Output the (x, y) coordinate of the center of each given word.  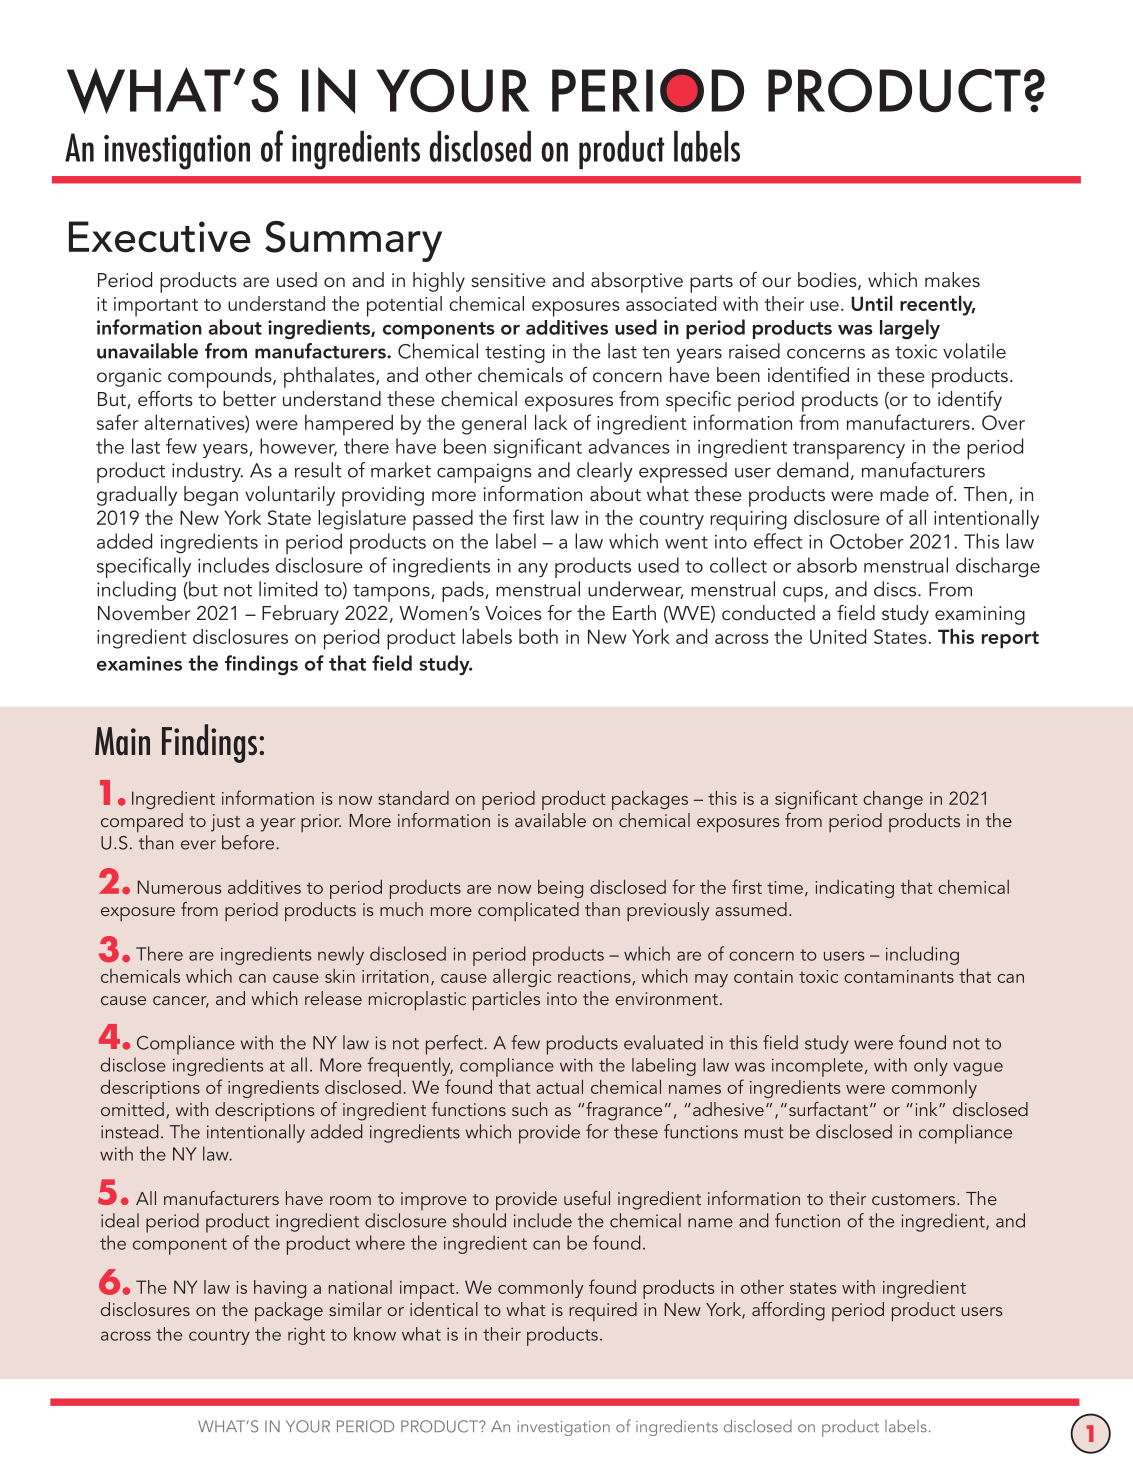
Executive (160, 237)
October (867, 541)
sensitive (508, 280)
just (225, 823)
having (280, 1289)
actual (559, 1087)
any (533, 570)
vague (978, 1069)
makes (952, 279)
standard (413, 798)
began (211, 496)
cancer (181, 1002)
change (893, 800)
